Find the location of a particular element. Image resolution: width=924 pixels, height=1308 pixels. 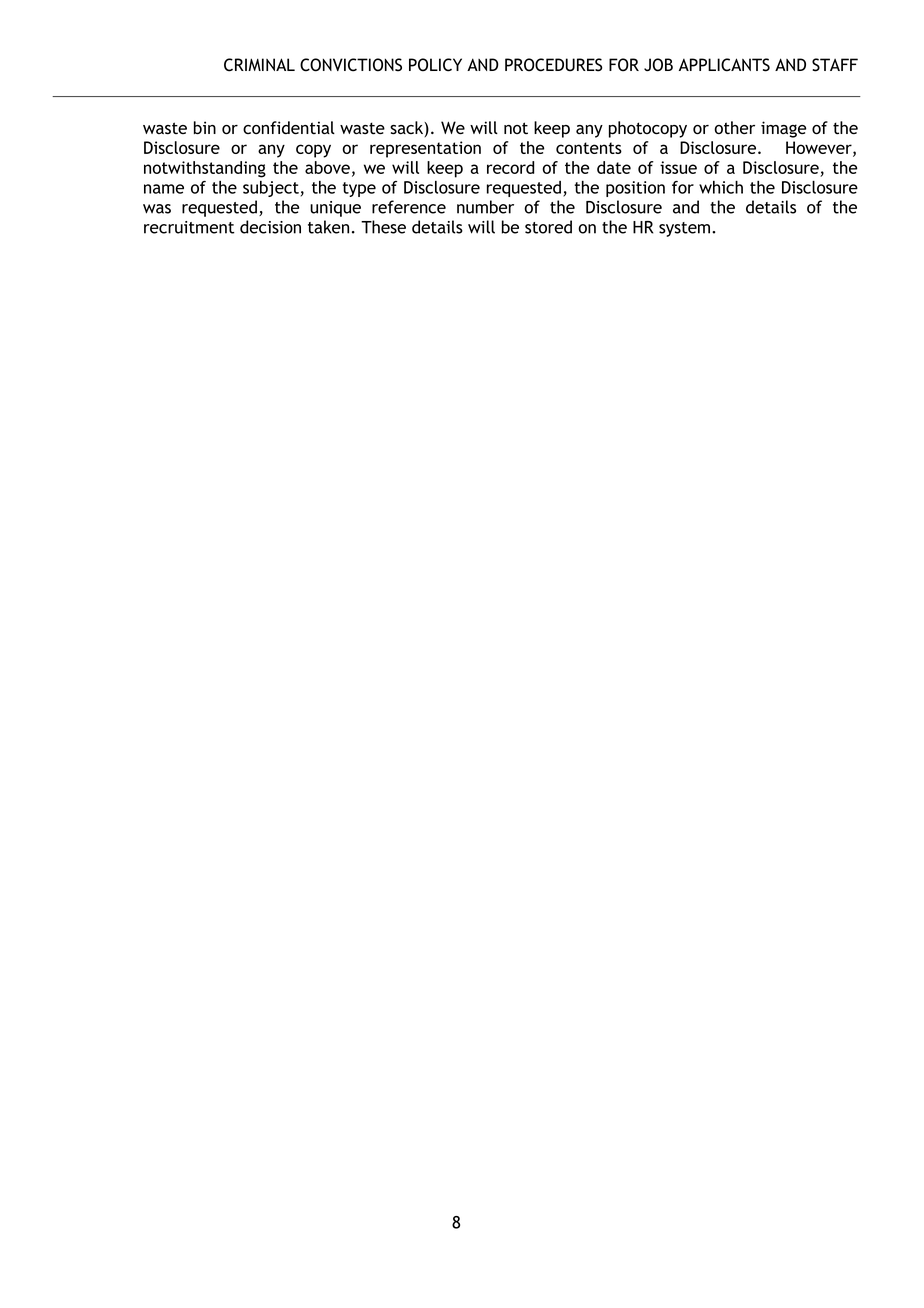

which is located at coordinates (721, 187).
